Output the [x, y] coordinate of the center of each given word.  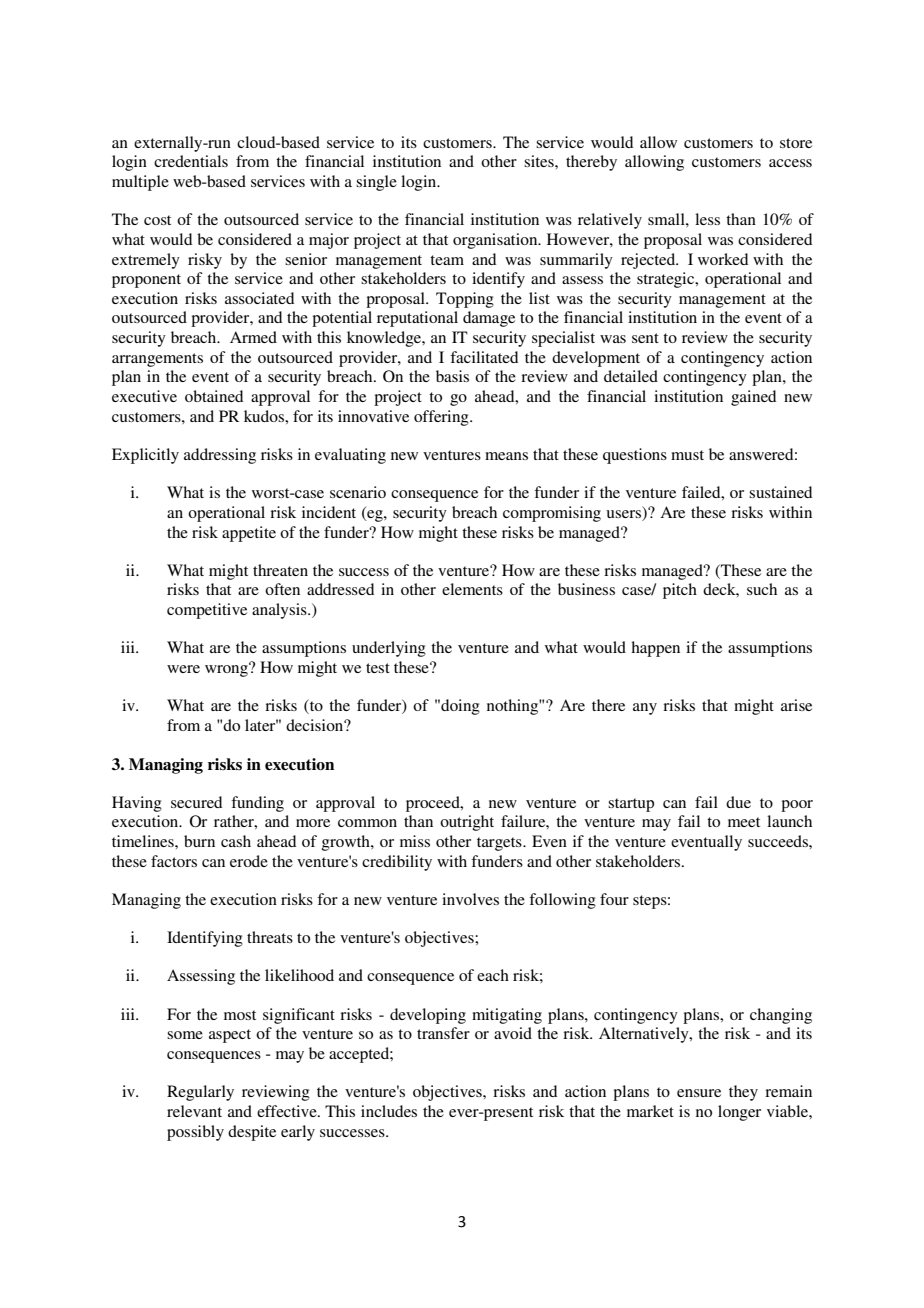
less [707, 219]
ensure [699, 1093]
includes [389, 1111]
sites [540, 161]
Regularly [200, 1093]
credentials [191, 161]
